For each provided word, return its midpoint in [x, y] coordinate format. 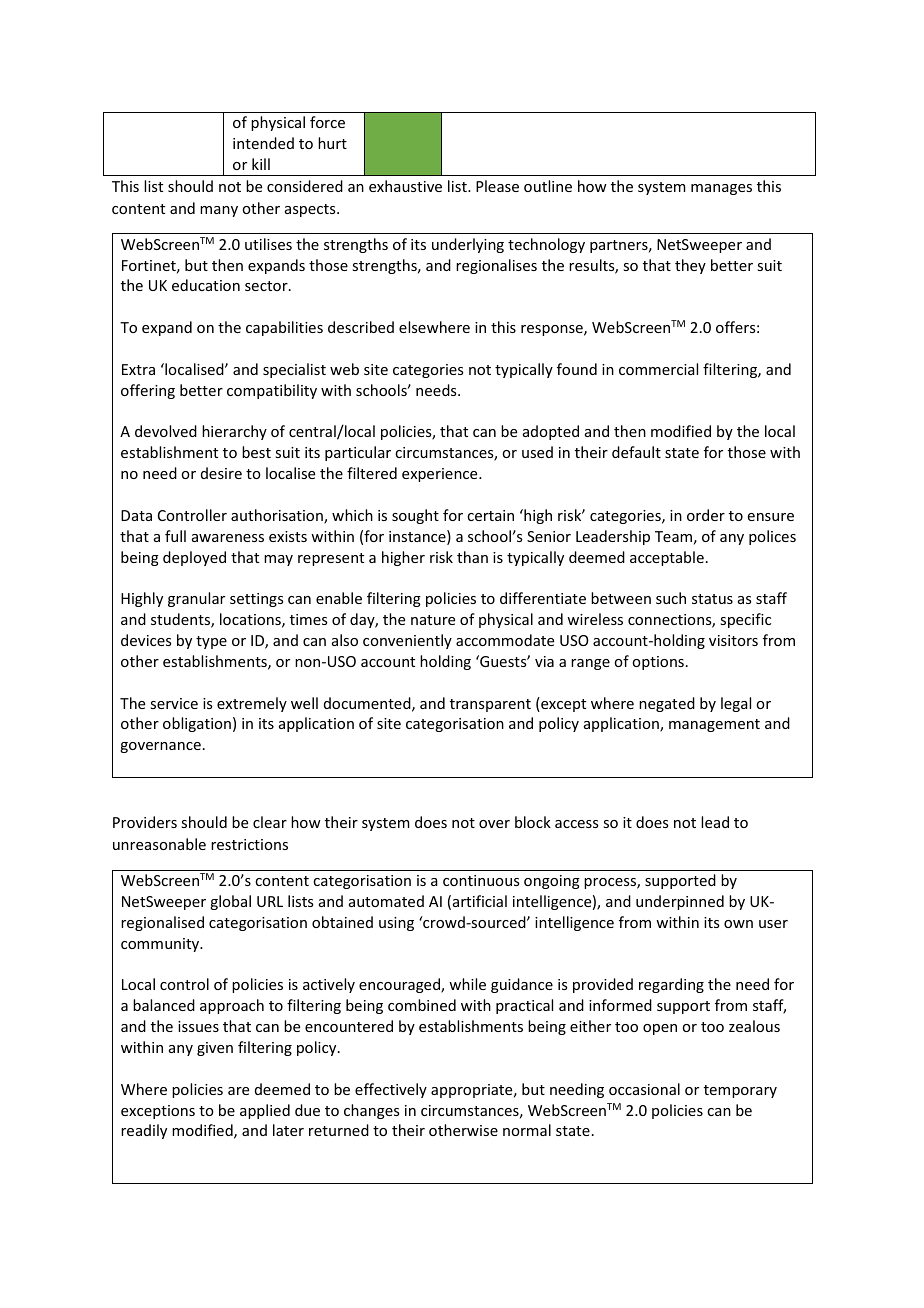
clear [270, 822]
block [533, 822]
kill [261, 164]
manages [721, 189]
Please [497, 186]
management [714, 725]
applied [265, 1111]
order [706, 515]
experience [441, 475]
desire [221, 473]
